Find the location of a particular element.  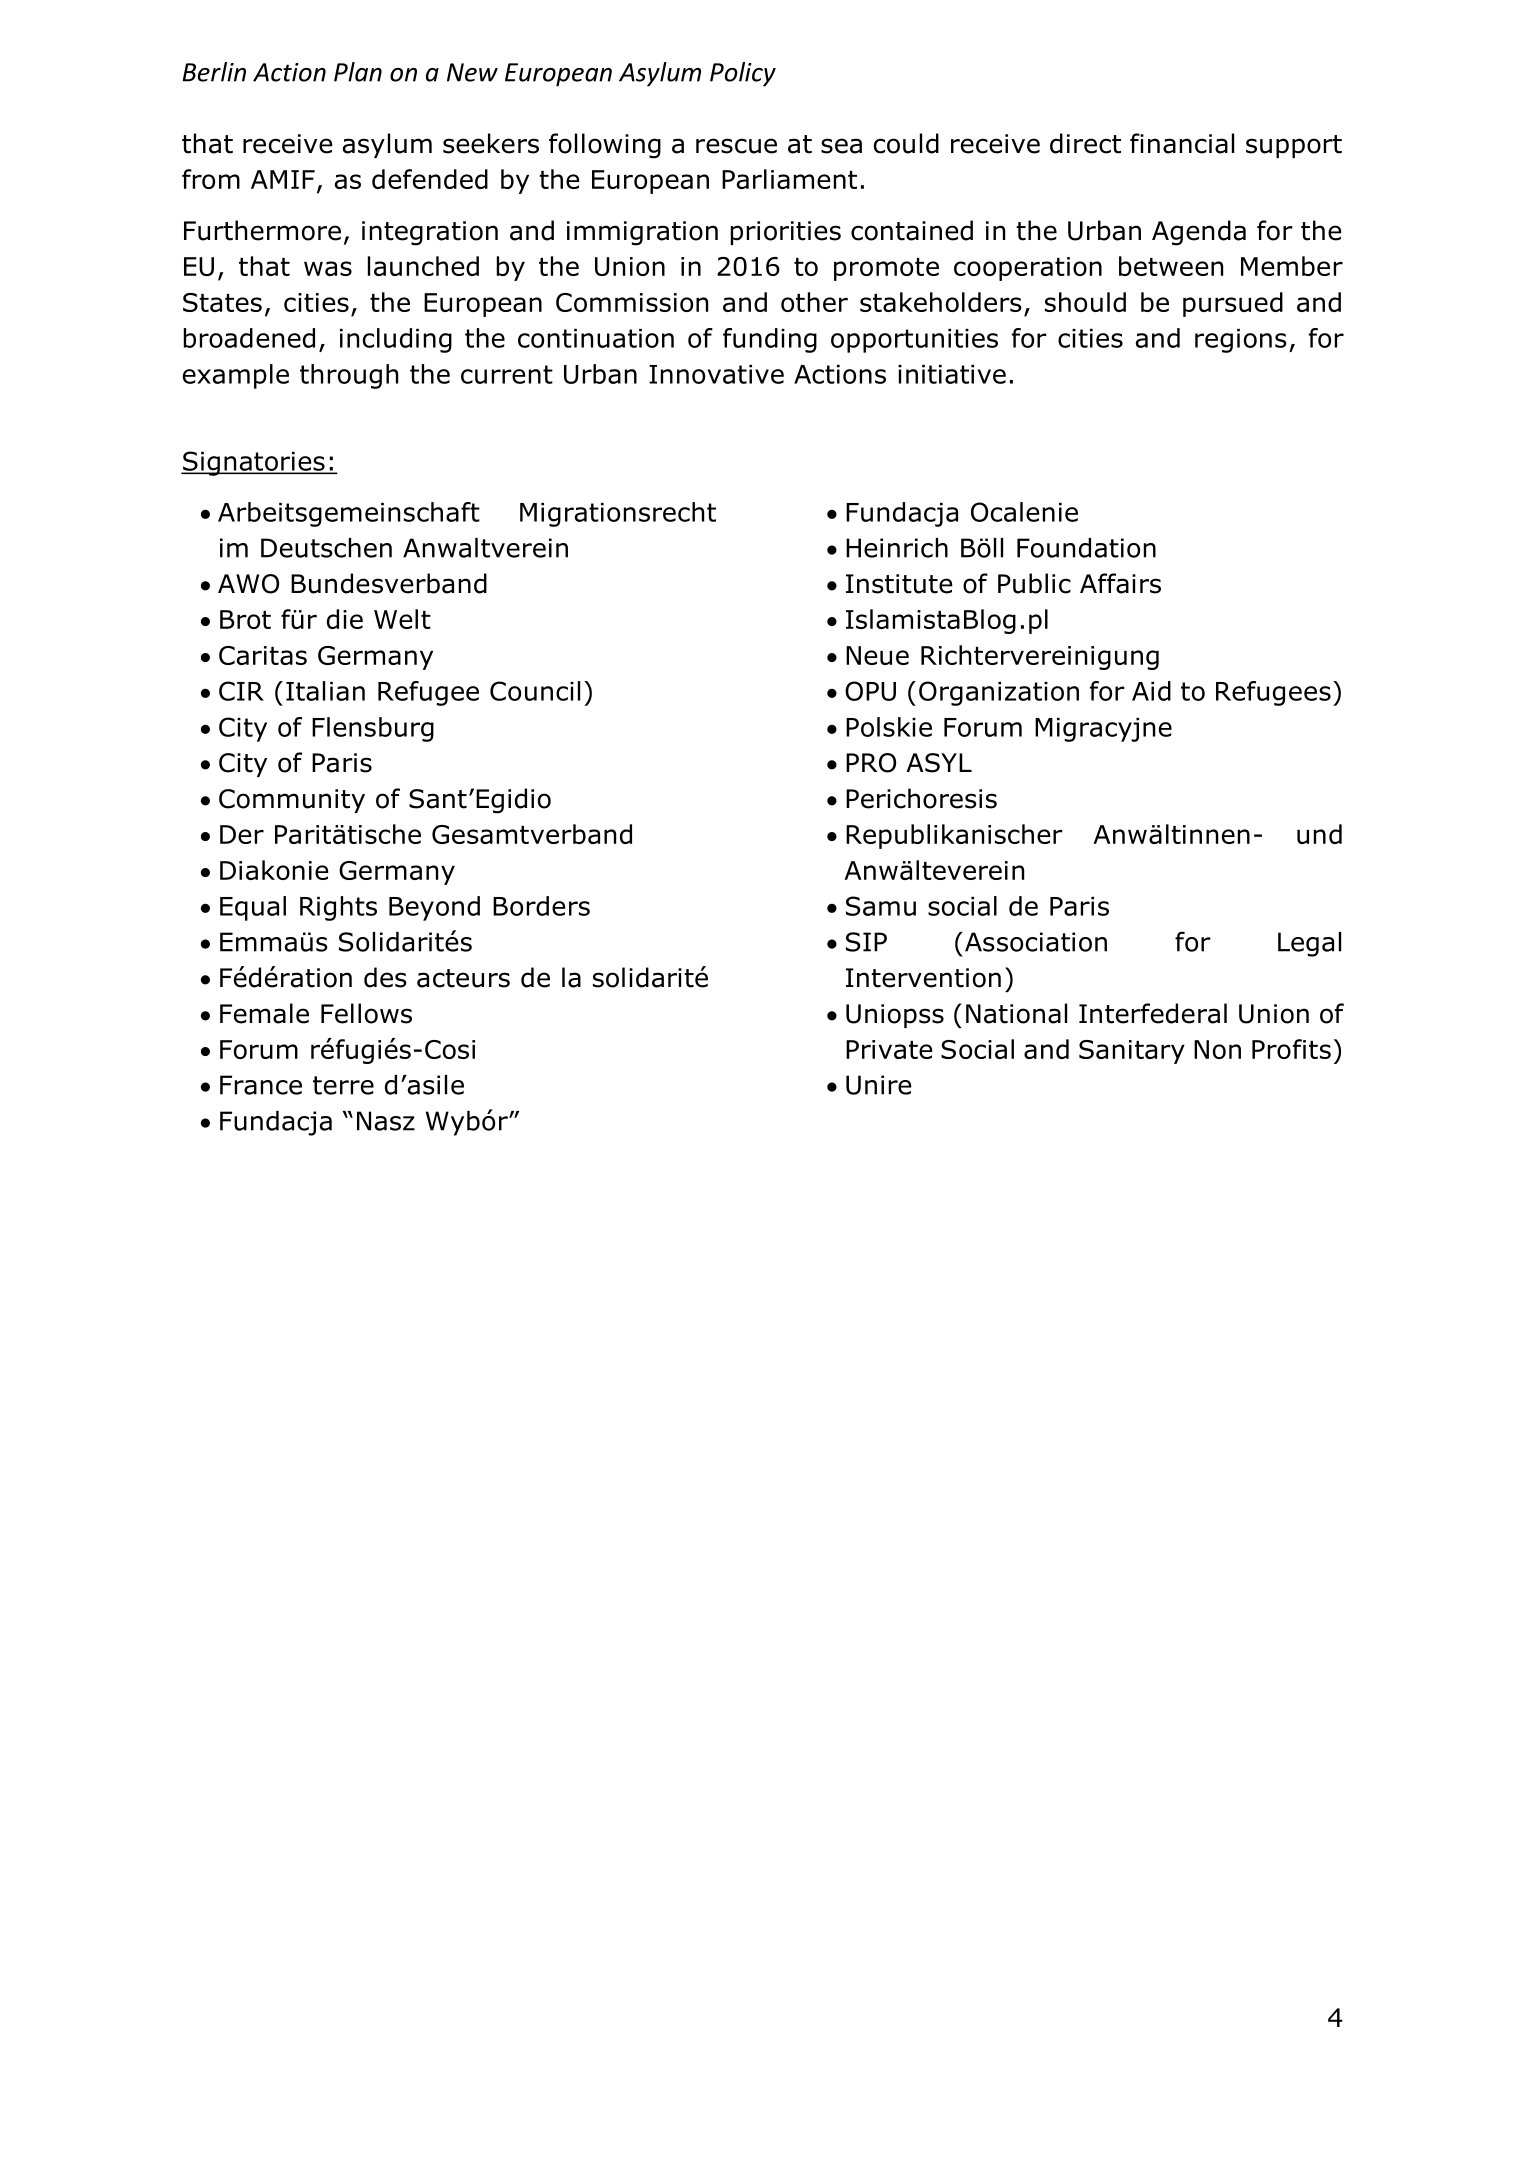

terre is located at coordinates (343, 1085).
